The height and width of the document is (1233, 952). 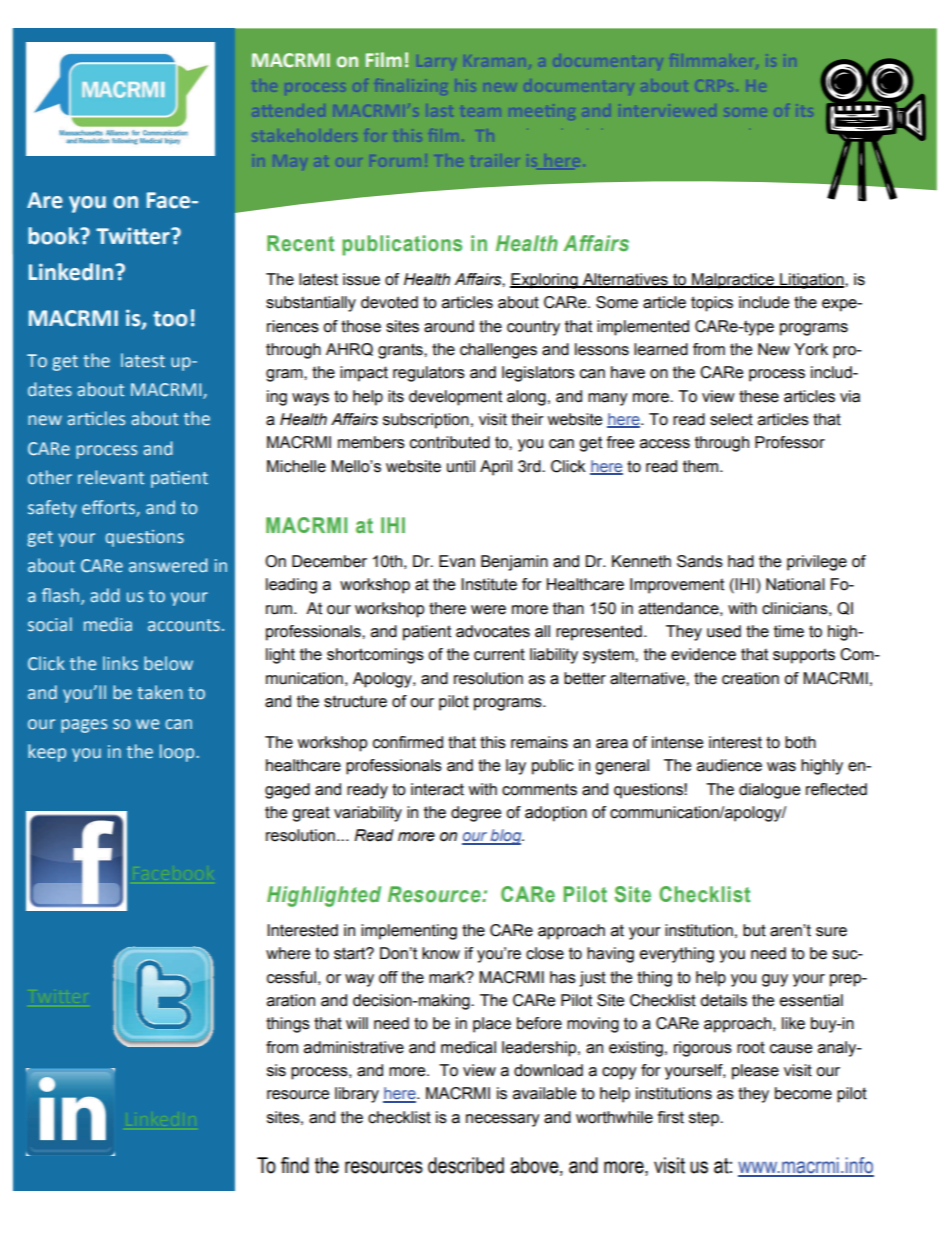 What do you see at coordinates (769, 791) in the document?
I see `dialogue` at bounding box center [769, 791].
